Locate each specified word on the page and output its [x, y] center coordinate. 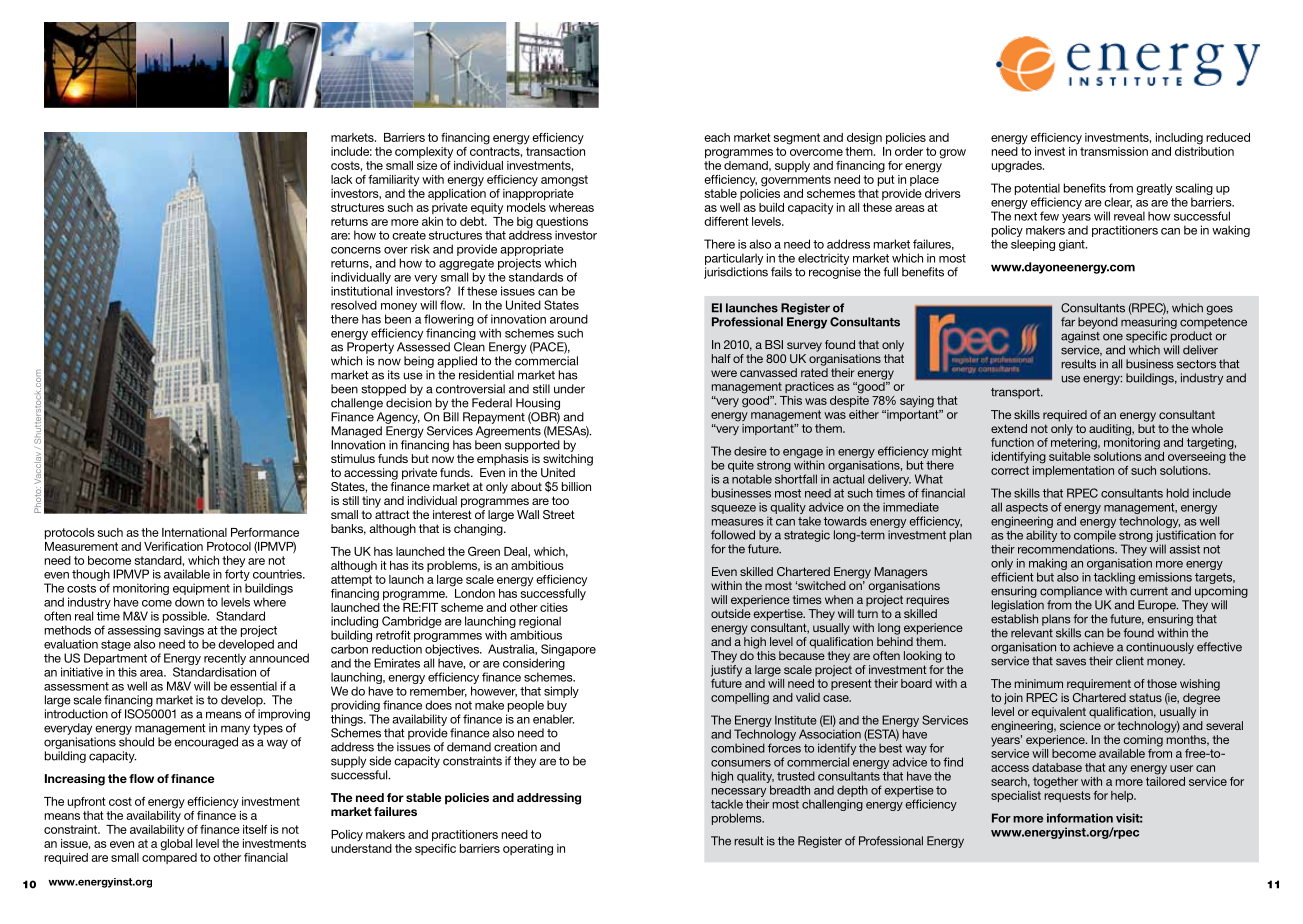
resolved [354, 305]
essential [253, 686]
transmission [1114, 151]
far [1068, 322]
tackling [1114, 578]
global [176, 843]
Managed [356, 432]
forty [237, 575]
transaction [554, 150]
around [569, 319]
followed [733, 535]
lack [341, 179]
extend [1009, 428]
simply [561, 692]
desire [750, 451]
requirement [1099, 685]
